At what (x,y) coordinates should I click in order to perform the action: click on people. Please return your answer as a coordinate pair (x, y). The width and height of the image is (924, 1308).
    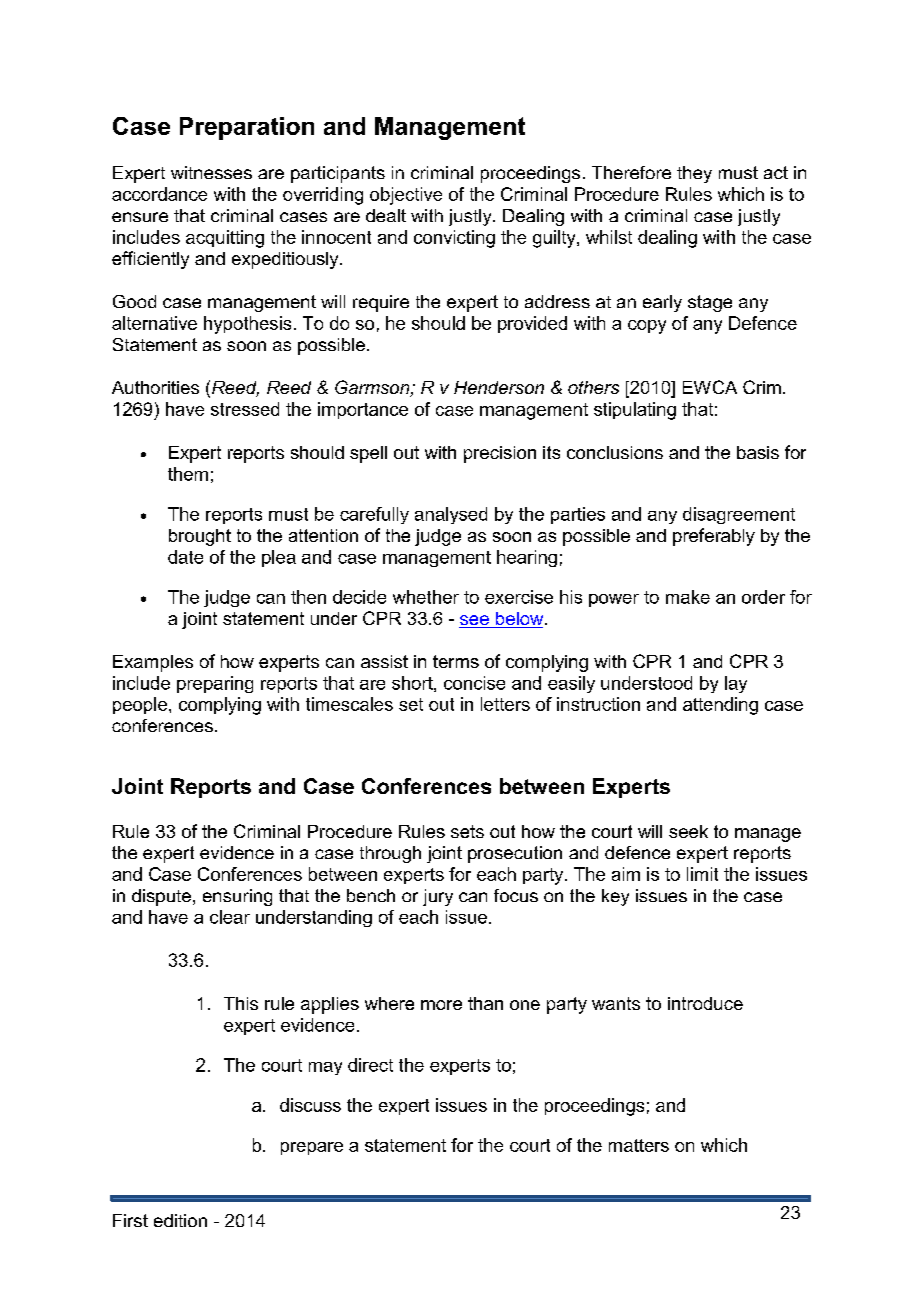
    Looking at the image, I should click on (140, 705).
